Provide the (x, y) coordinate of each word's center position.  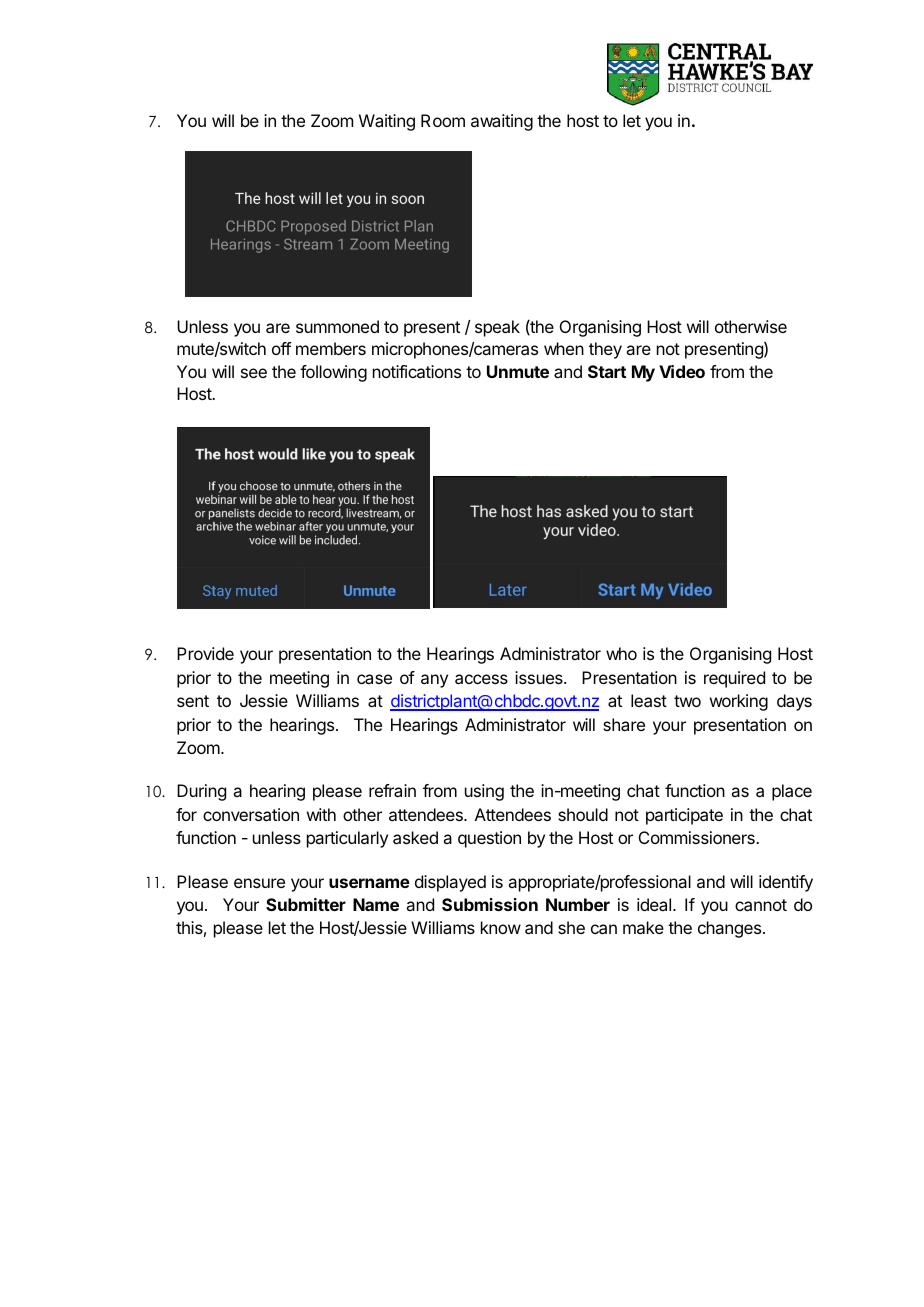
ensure (259, 883)
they (605, 350)
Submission (490, 904)
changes (731, 929)
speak (497, 328)
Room (443, 120)
